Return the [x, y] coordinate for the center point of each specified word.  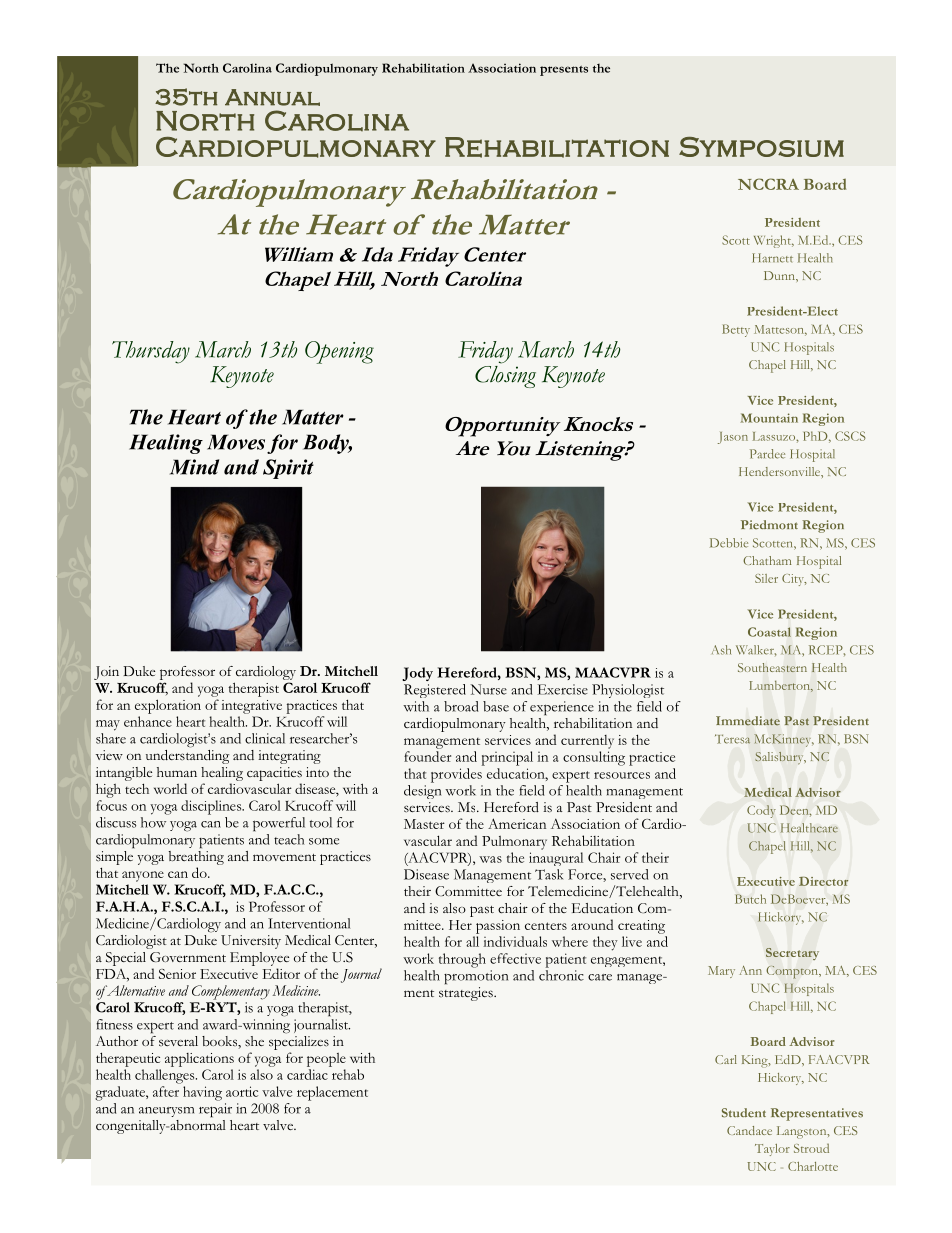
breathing [196, 856]
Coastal [769, 632]
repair [215, 1110]
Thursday [151, 352]
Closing [505, 375]
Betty [736, 330]
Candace [749, 1130]
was [490, 859]
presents [564, 71]
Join [106, 673]
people [326, 1060]
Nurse [488, 689]
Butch [750, 899]
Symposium [761, 147]
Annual [272, 97]
